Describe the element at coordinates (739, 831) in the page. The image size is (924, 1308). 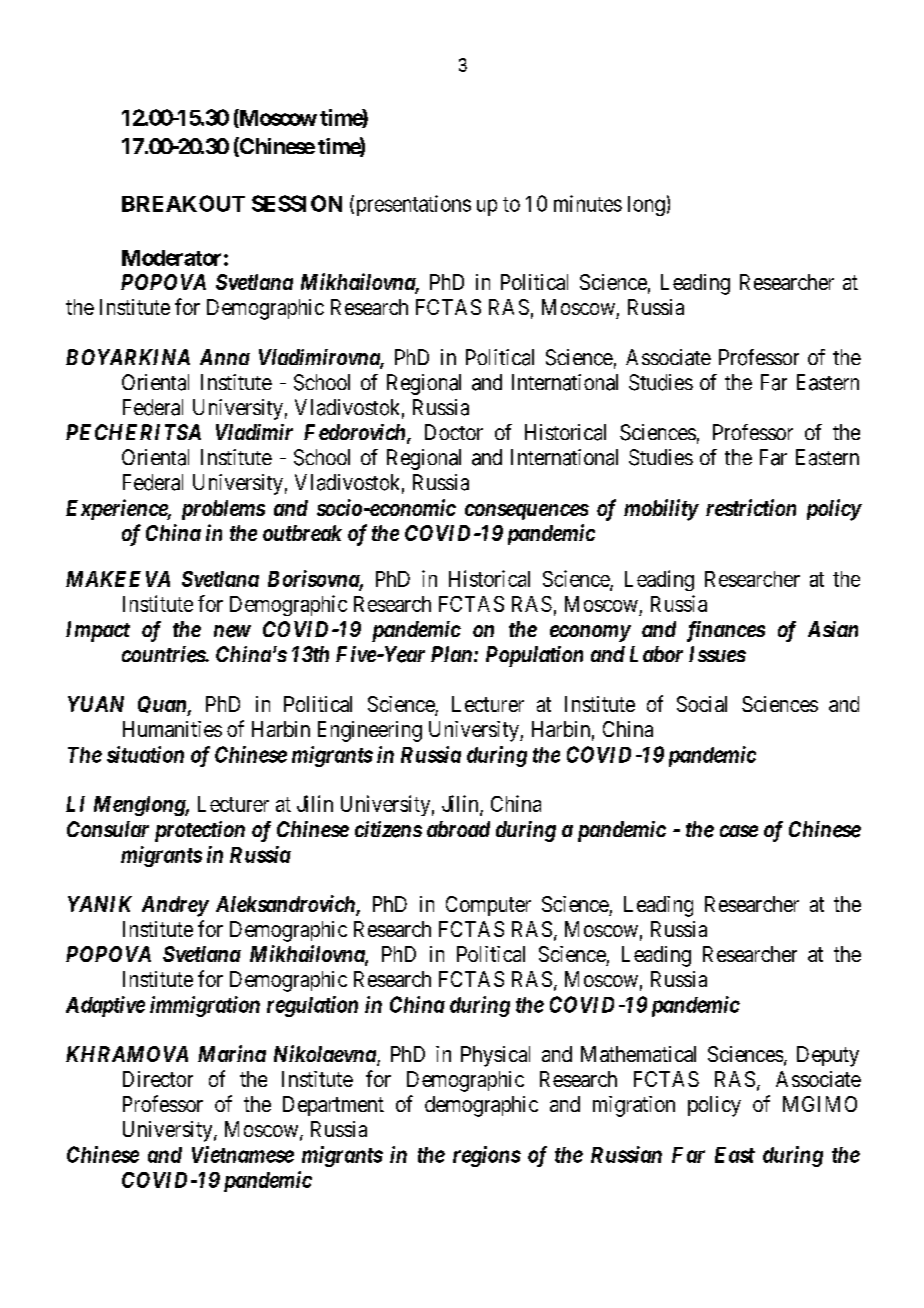
I see `case` at that location.
